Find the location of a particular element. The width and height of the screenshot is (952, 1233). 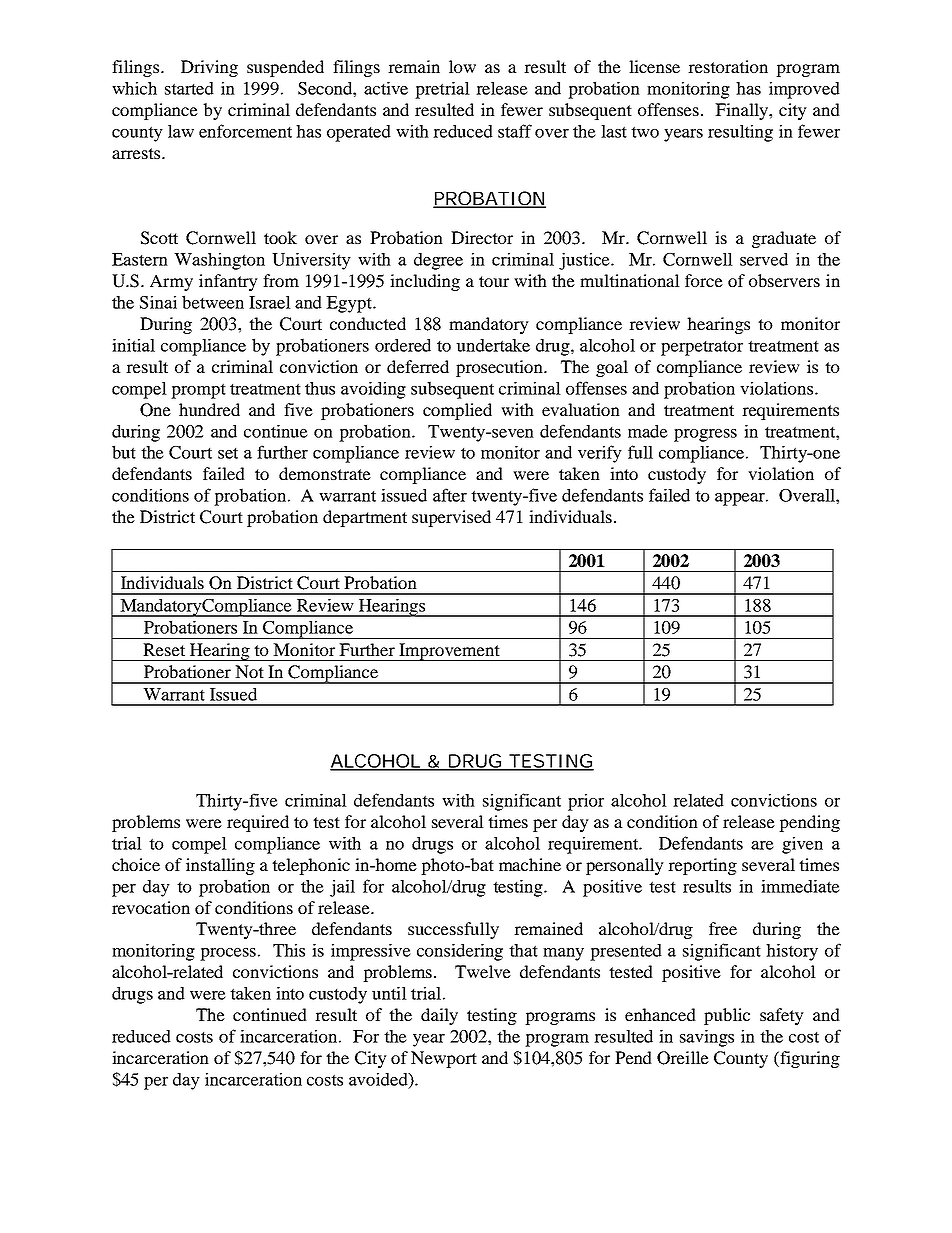

restoration is located at coordinates (728, 66).
